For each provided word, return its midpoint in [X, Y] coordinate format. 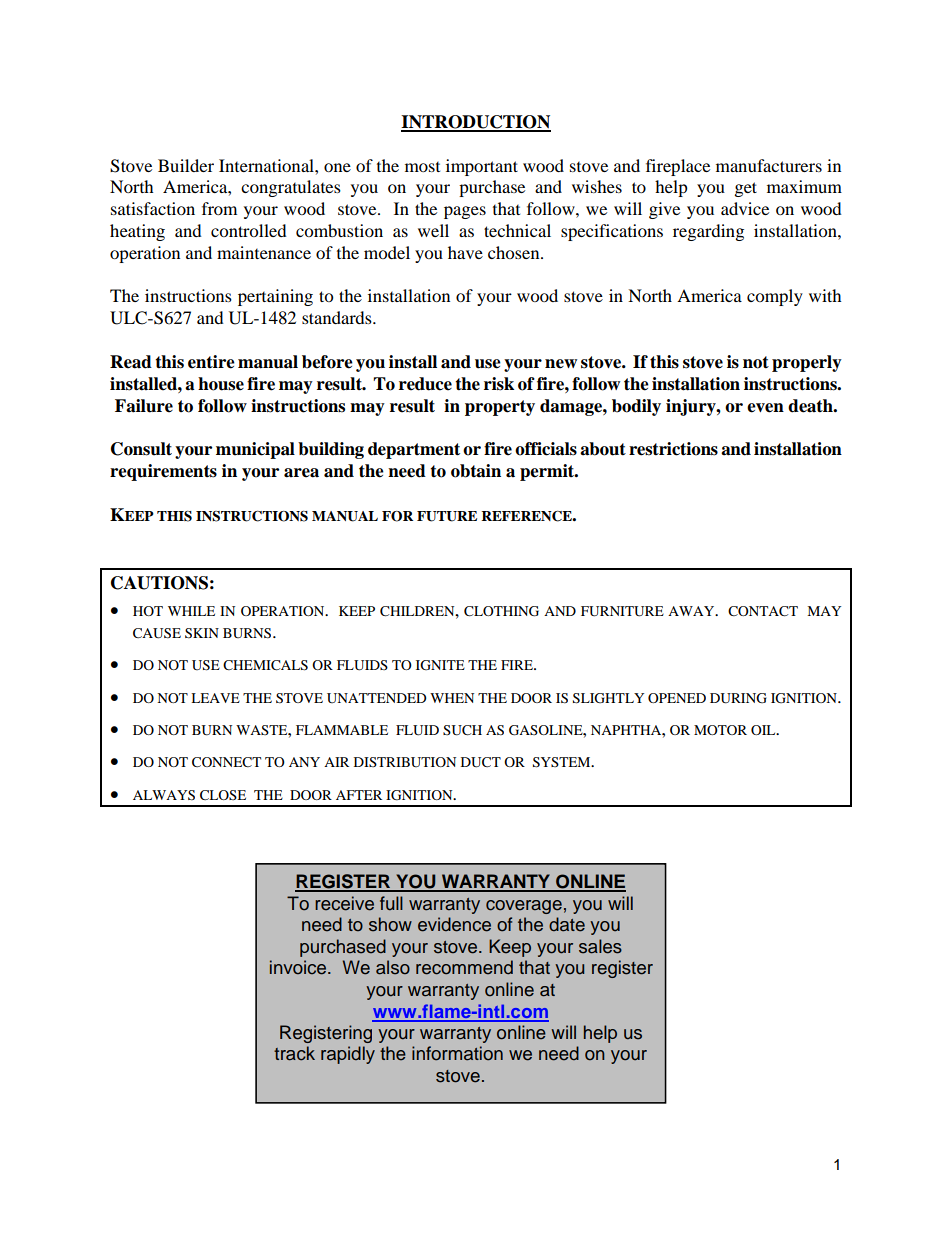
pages [465, 212]
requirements [163, 472]
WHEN [452, 698]
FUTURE [447, 516]
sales [600, 946]
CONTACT [763, 611]
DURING [738, 698]
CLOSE [223, 795]
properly [807, 363]
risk [499, 384]
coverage [524, 907]
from [219, 208]
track [294, 1053]
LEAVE [215, 698]
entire [211, 362]
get [746, 189]
